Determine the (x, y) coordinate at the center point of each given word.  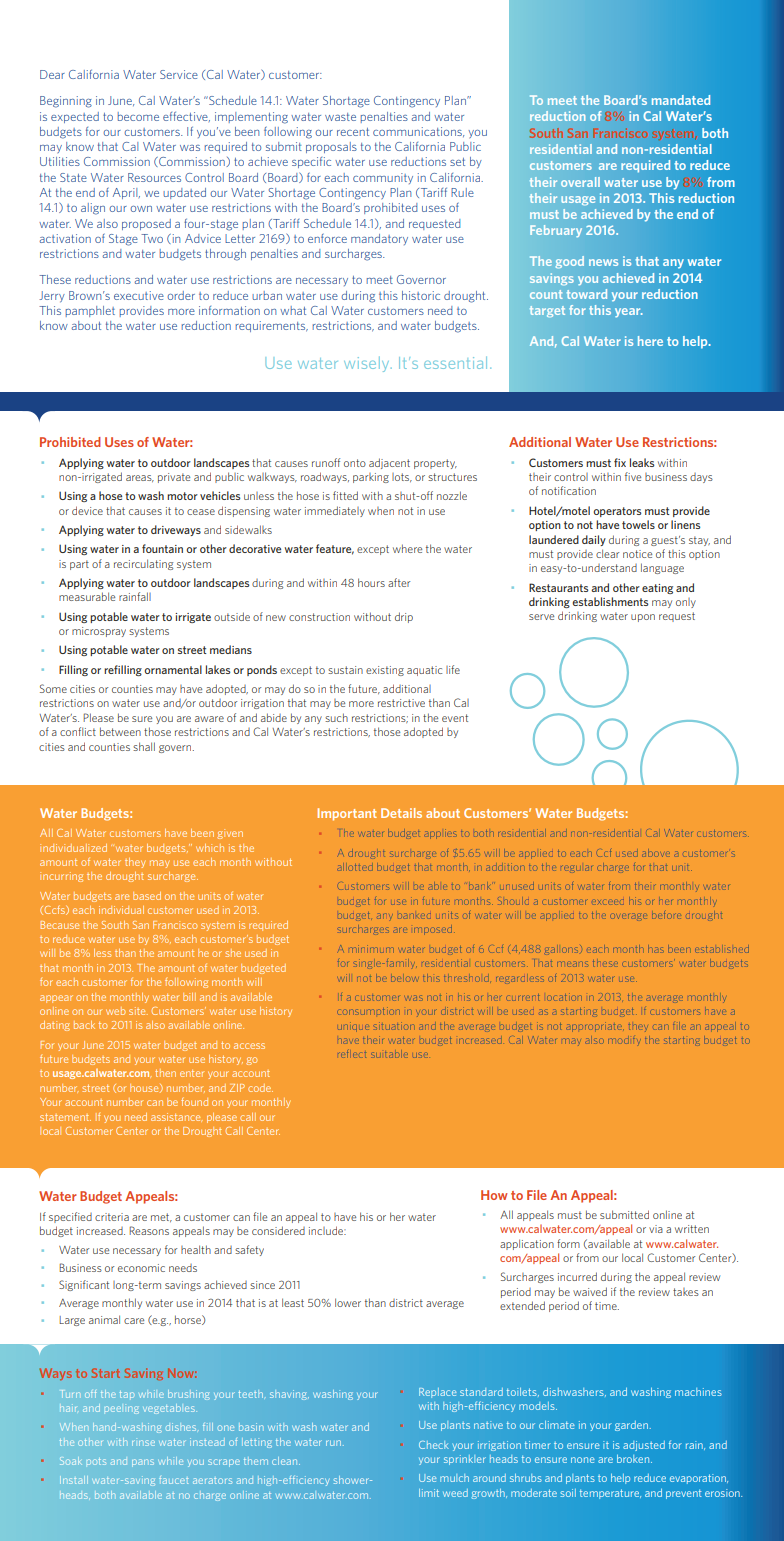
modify (624, 1040)
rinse (143, 1443)
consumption (368, 1011)
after (399, 582)
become (138, 116)
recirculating (143, 564)
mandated (681, 100)
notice (637, 554)
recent (353, 132)
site (138, 1011)
